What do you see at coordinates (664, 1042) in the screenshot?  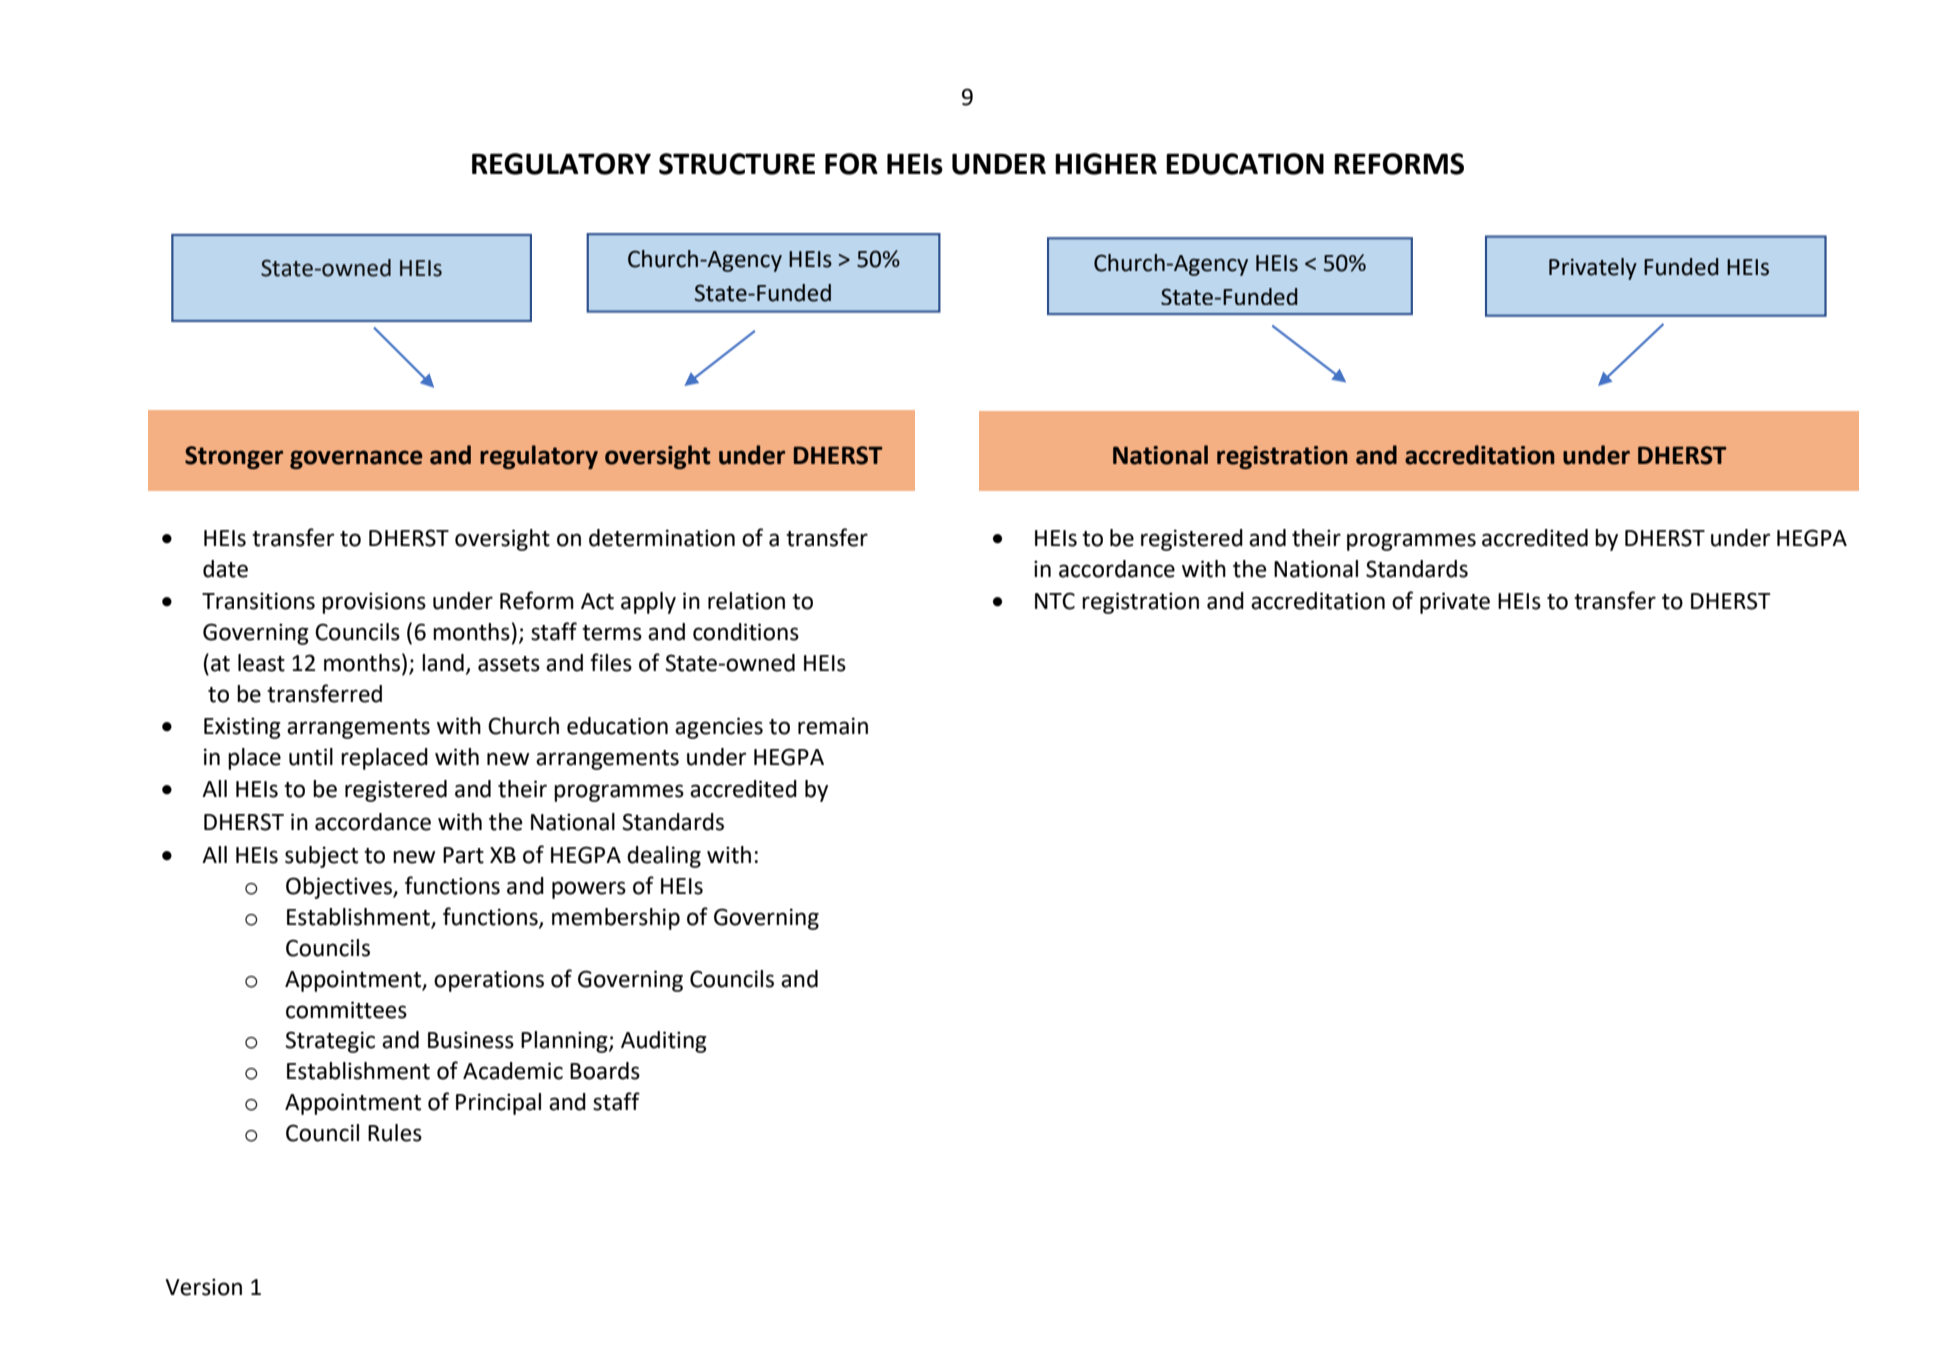 I see `Auditing` at bounding box center [664, 1042].
